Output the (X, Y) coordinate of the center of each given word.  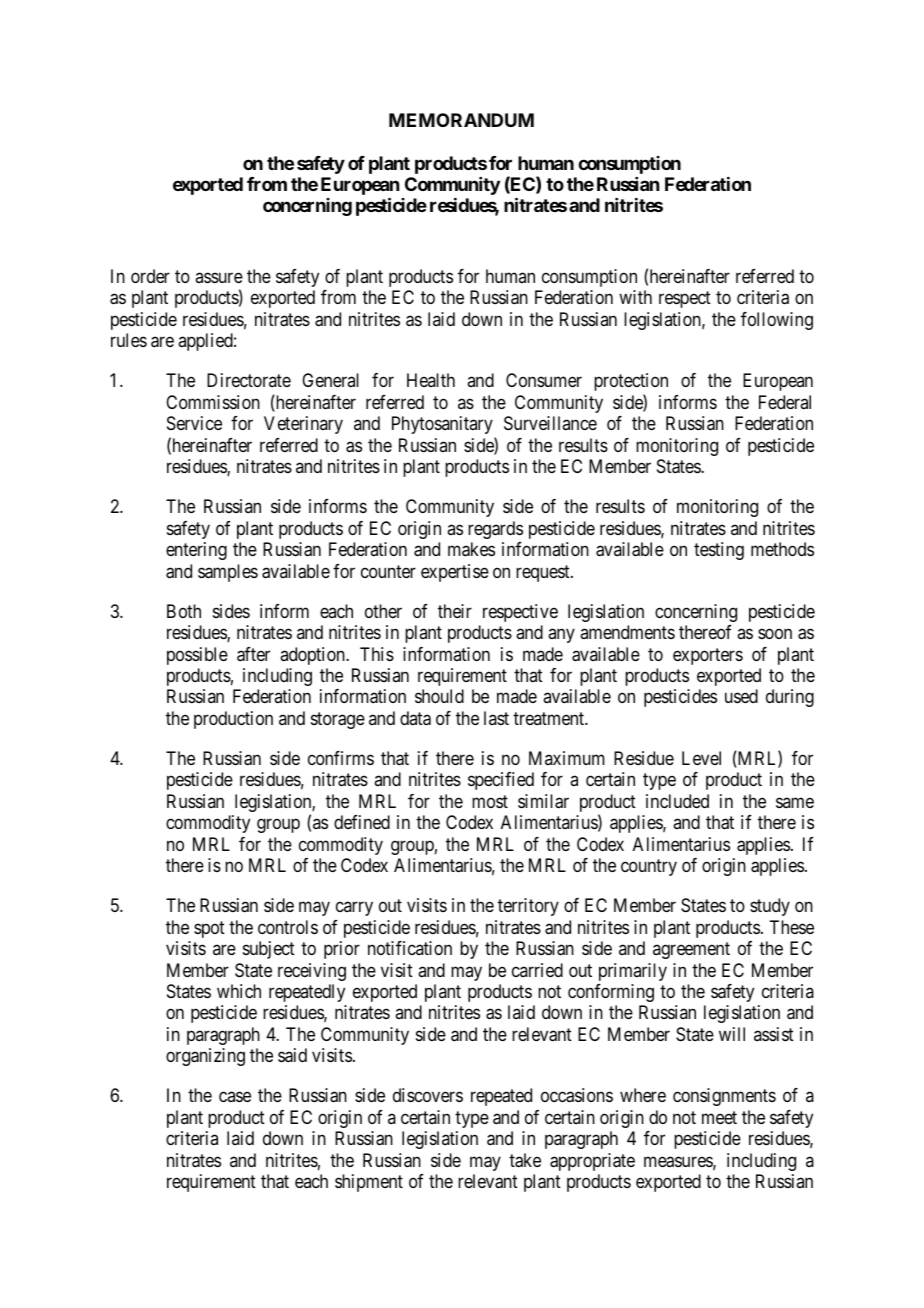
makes (471, 549)
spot (209, 929)
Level (701, 758)
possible (197, 656)
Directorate (249, 380)
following (777, 321)
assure (219, 277)
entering (196, 551)
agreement (691, 950)
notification (410, 948)
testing (719, 551)
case (235, 1097)
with (635, 297)
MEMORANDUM (461, 120)
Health (431, 380)
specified (501, 781)
